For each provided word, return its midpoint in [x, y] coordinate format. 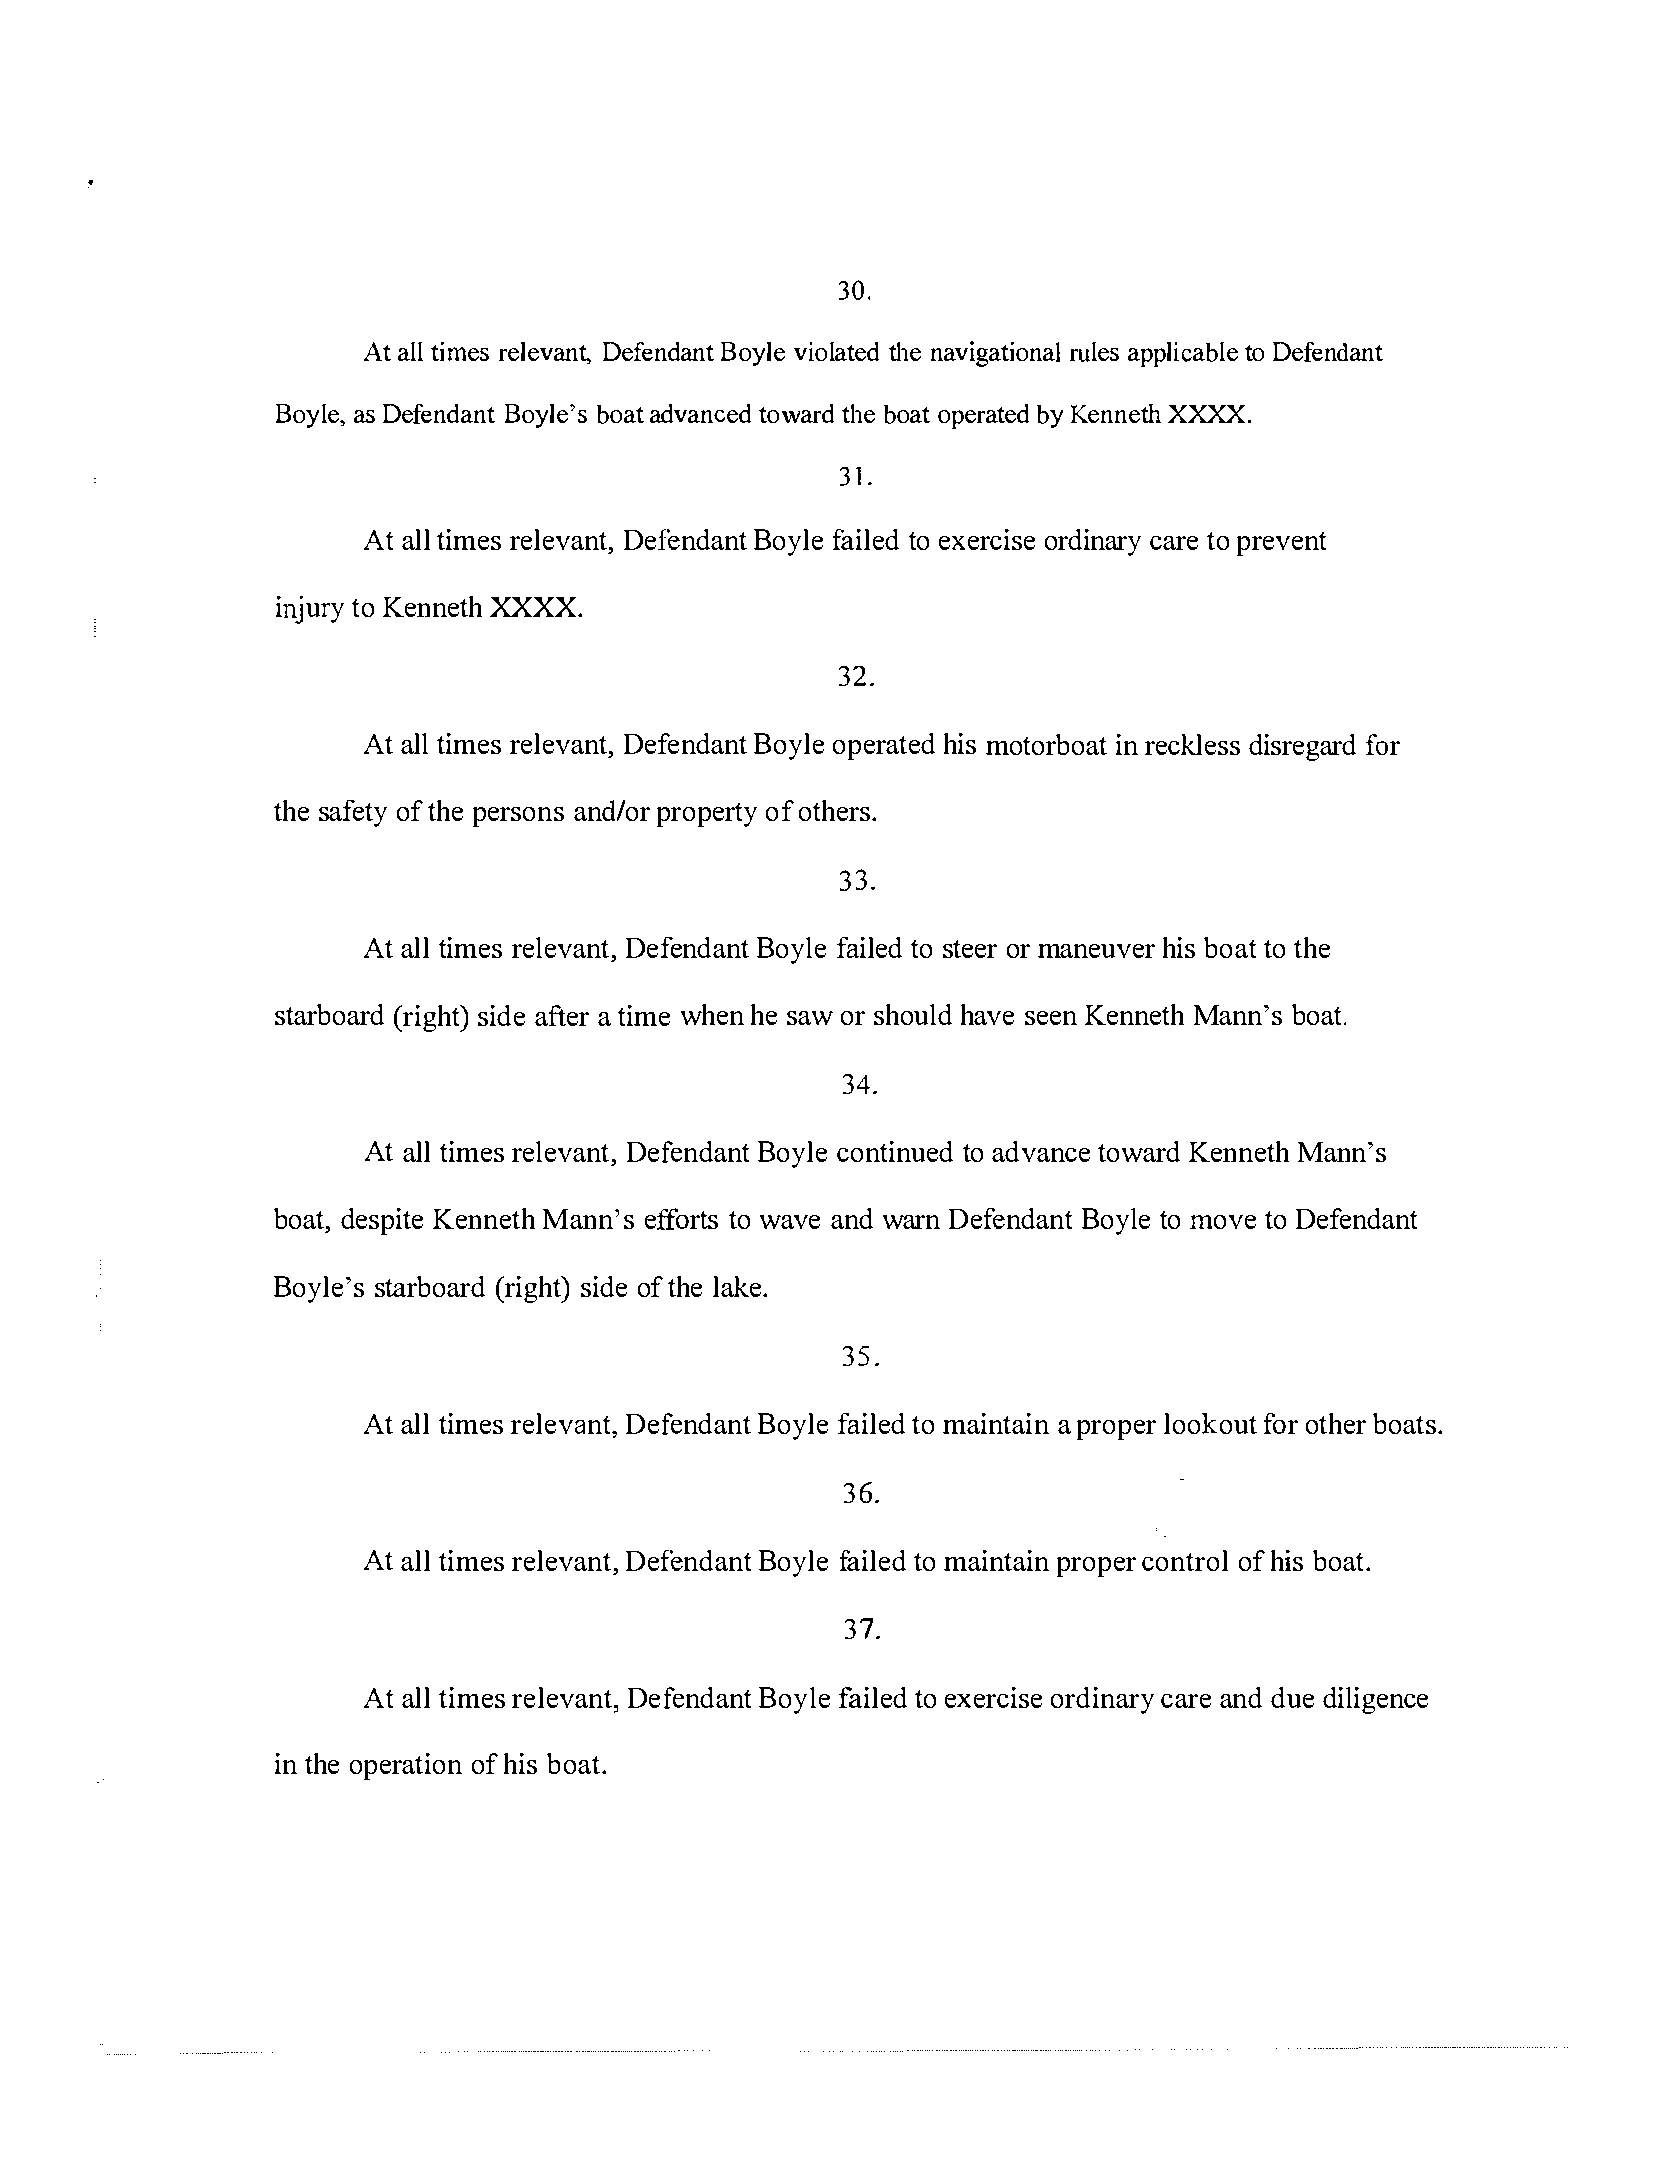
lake [738, 1286]
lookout [1210, 1423]
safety [353, 813]
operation [406, 1766]
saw [810, 1018]
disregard [1302, 747]
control [1185, 1560]
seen [1051, 1018]
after [562, 1015]
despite [382, 1221]
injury [310, 610]
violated [836, 351]
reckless [1192, 744]
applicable [1183, 354]
